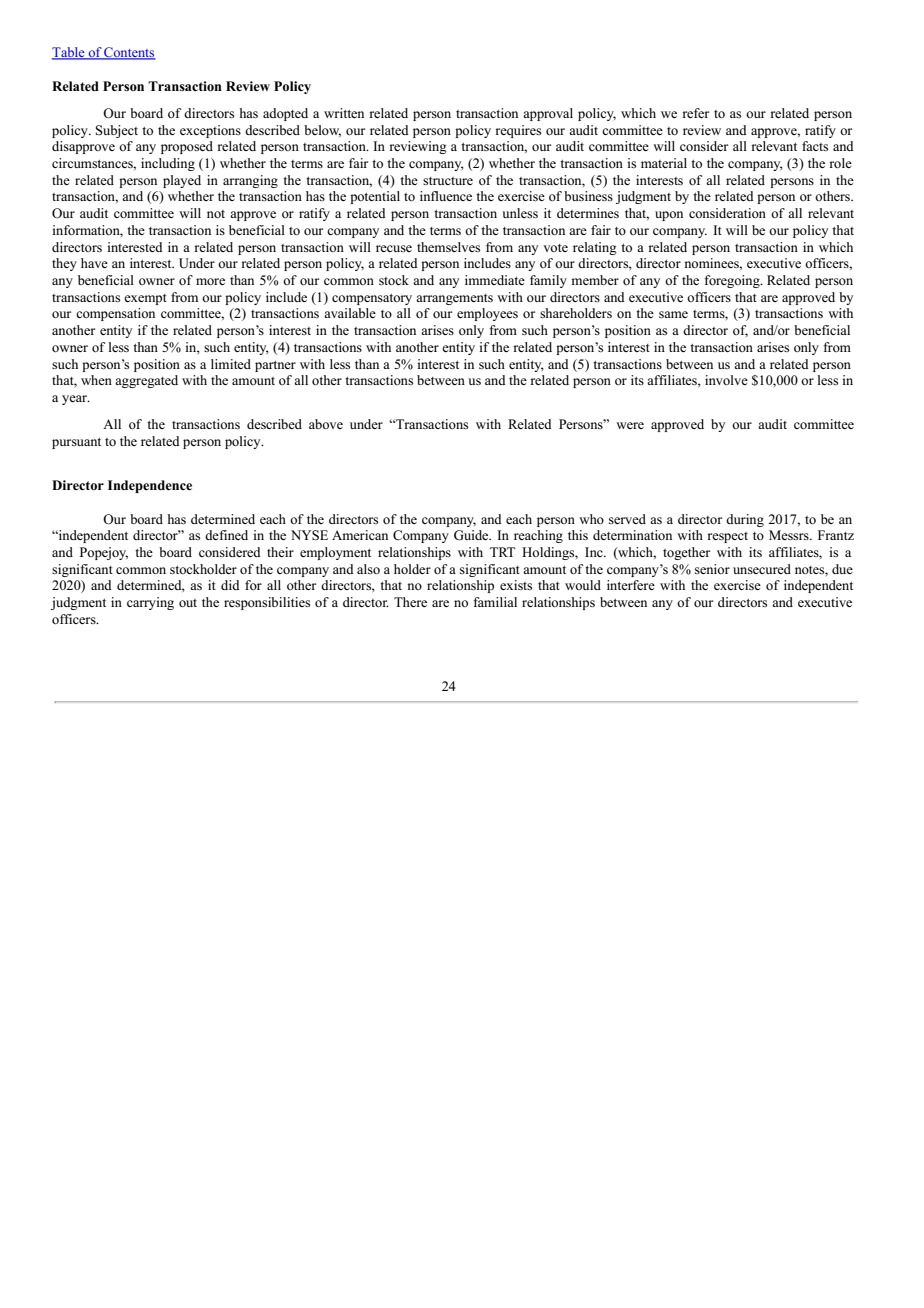  What do you see at coordinates (150, 603) in the screenshot?
I see `carrying` at bounding box center [150, 603].
